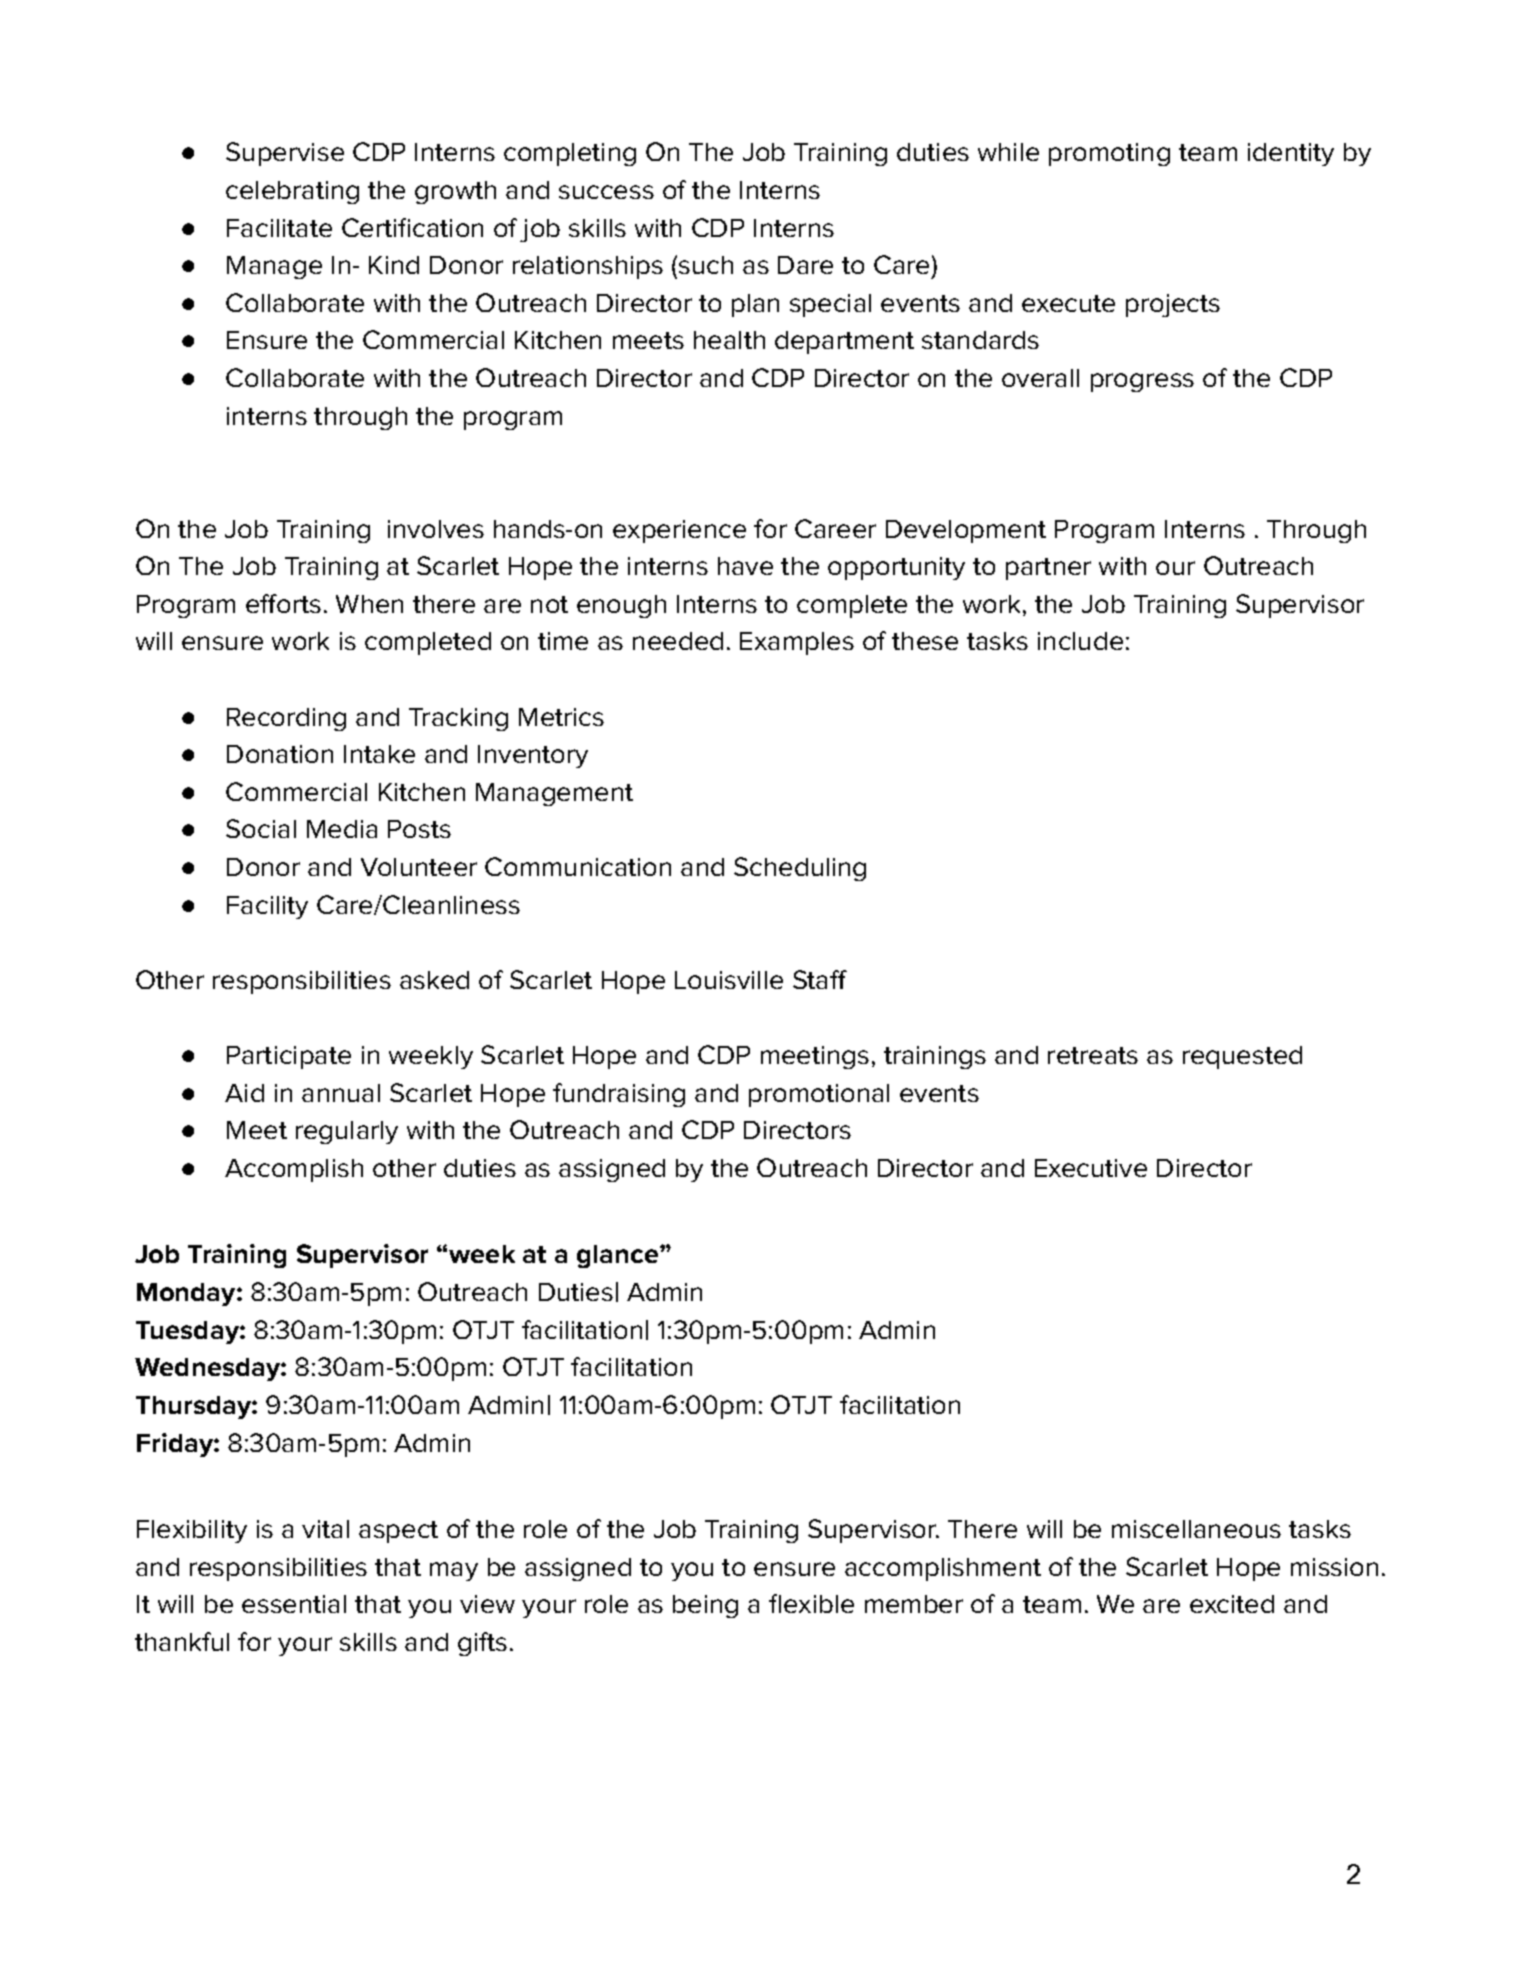 Image resolution: width=1535 pixels, height=1986 pixels. I want to click on glance, so click(619, 1256).
